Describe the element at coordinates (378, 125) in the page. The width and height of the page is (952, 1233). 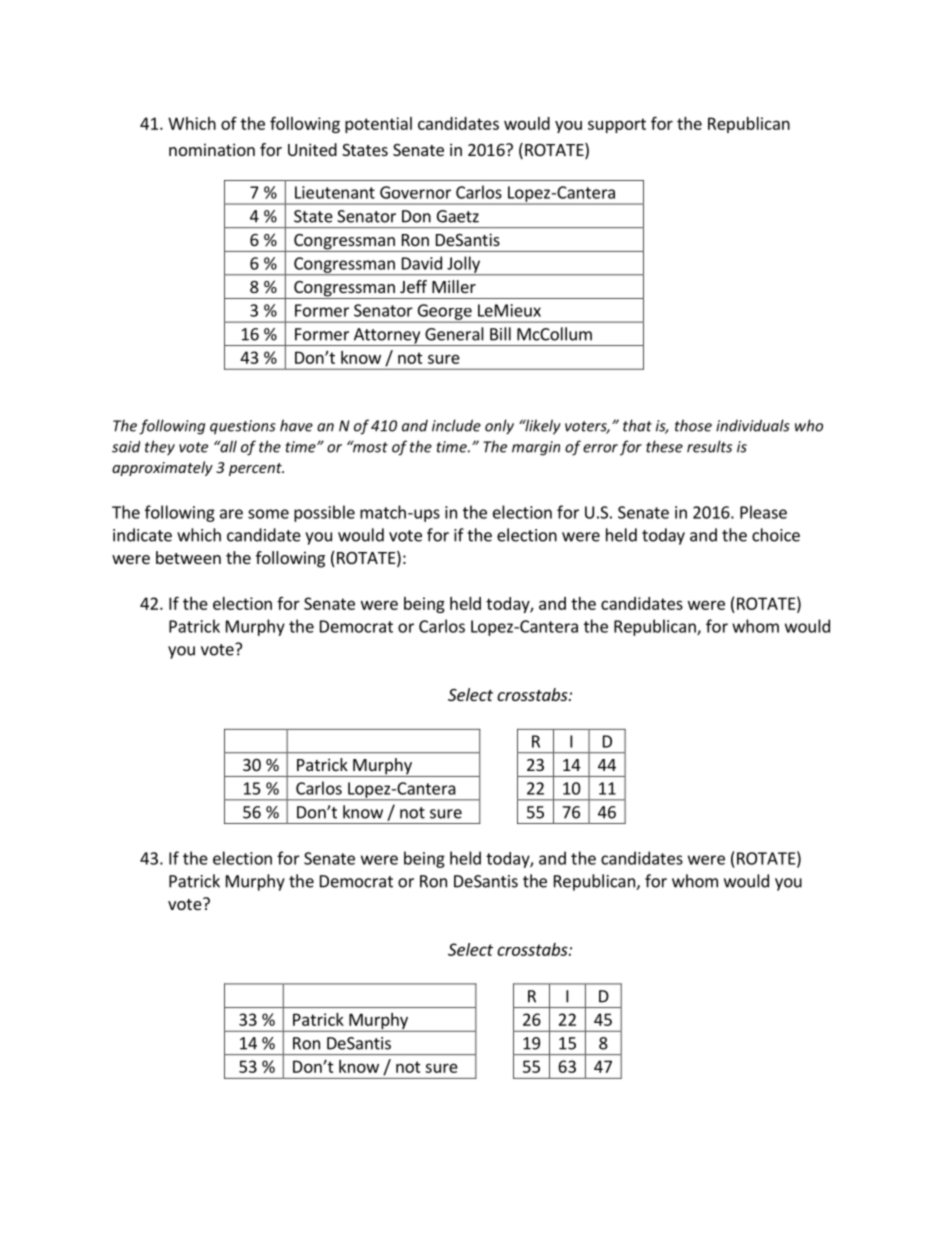
I see `potential` at that location.
